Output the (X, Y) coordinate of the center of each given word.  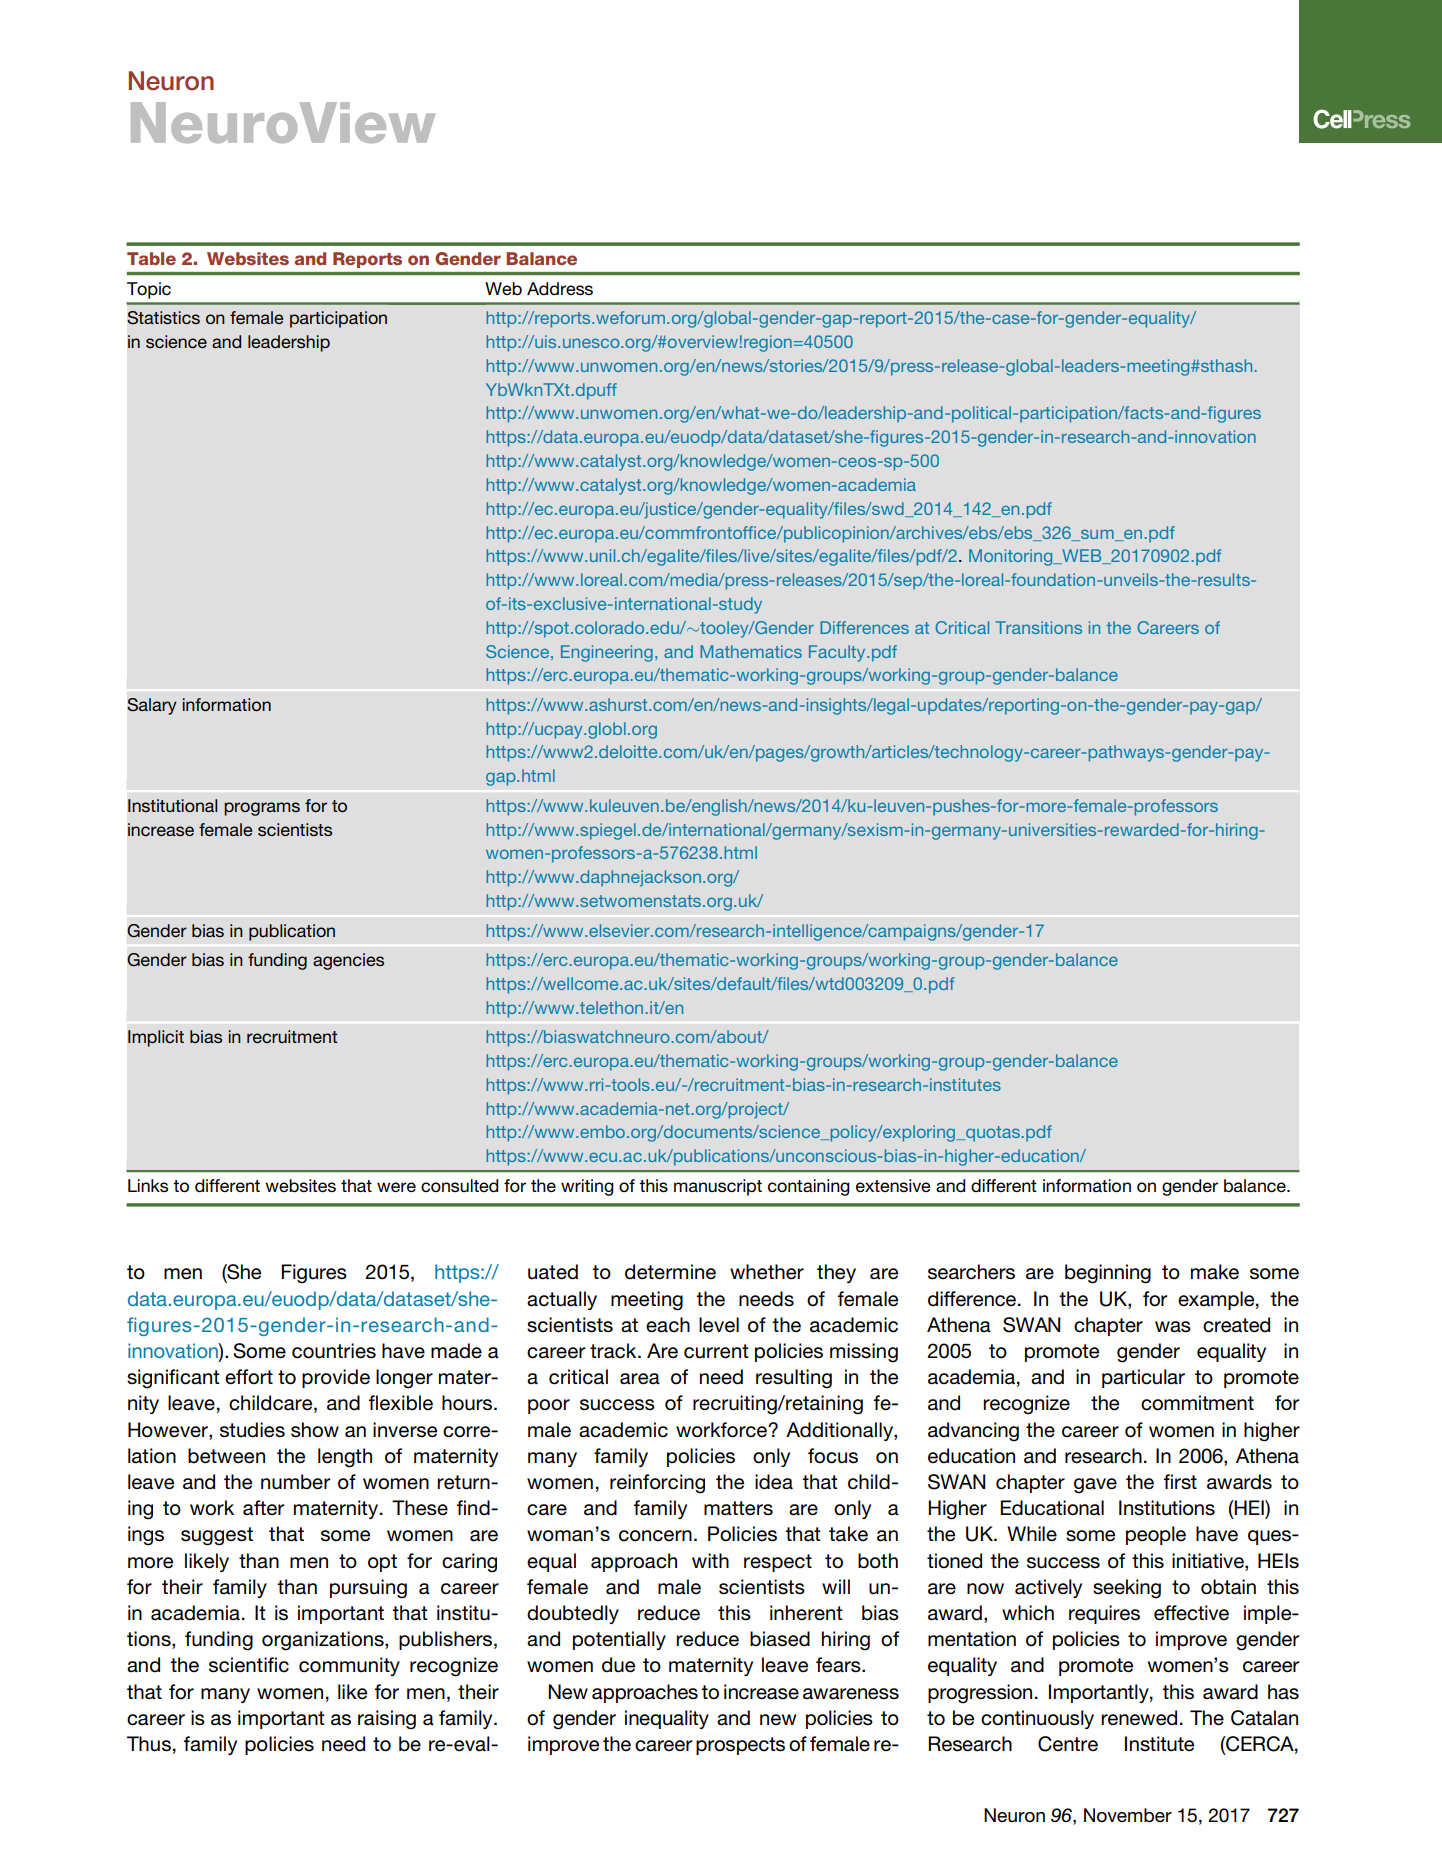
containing (809, 1187)
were (396, 1187)
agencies (348, 961)
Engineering (607, 653)
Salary (152, 706)
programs (262, 809)
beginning (1108, 1274)
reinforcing (657, 1484)
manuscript (718, 1187)
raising (387, 1720)
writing (587, 1187)
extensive (893, 1185)
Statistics (163, 318)
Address (560, 289)
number (296, 1482)
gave (1095, 1486)
